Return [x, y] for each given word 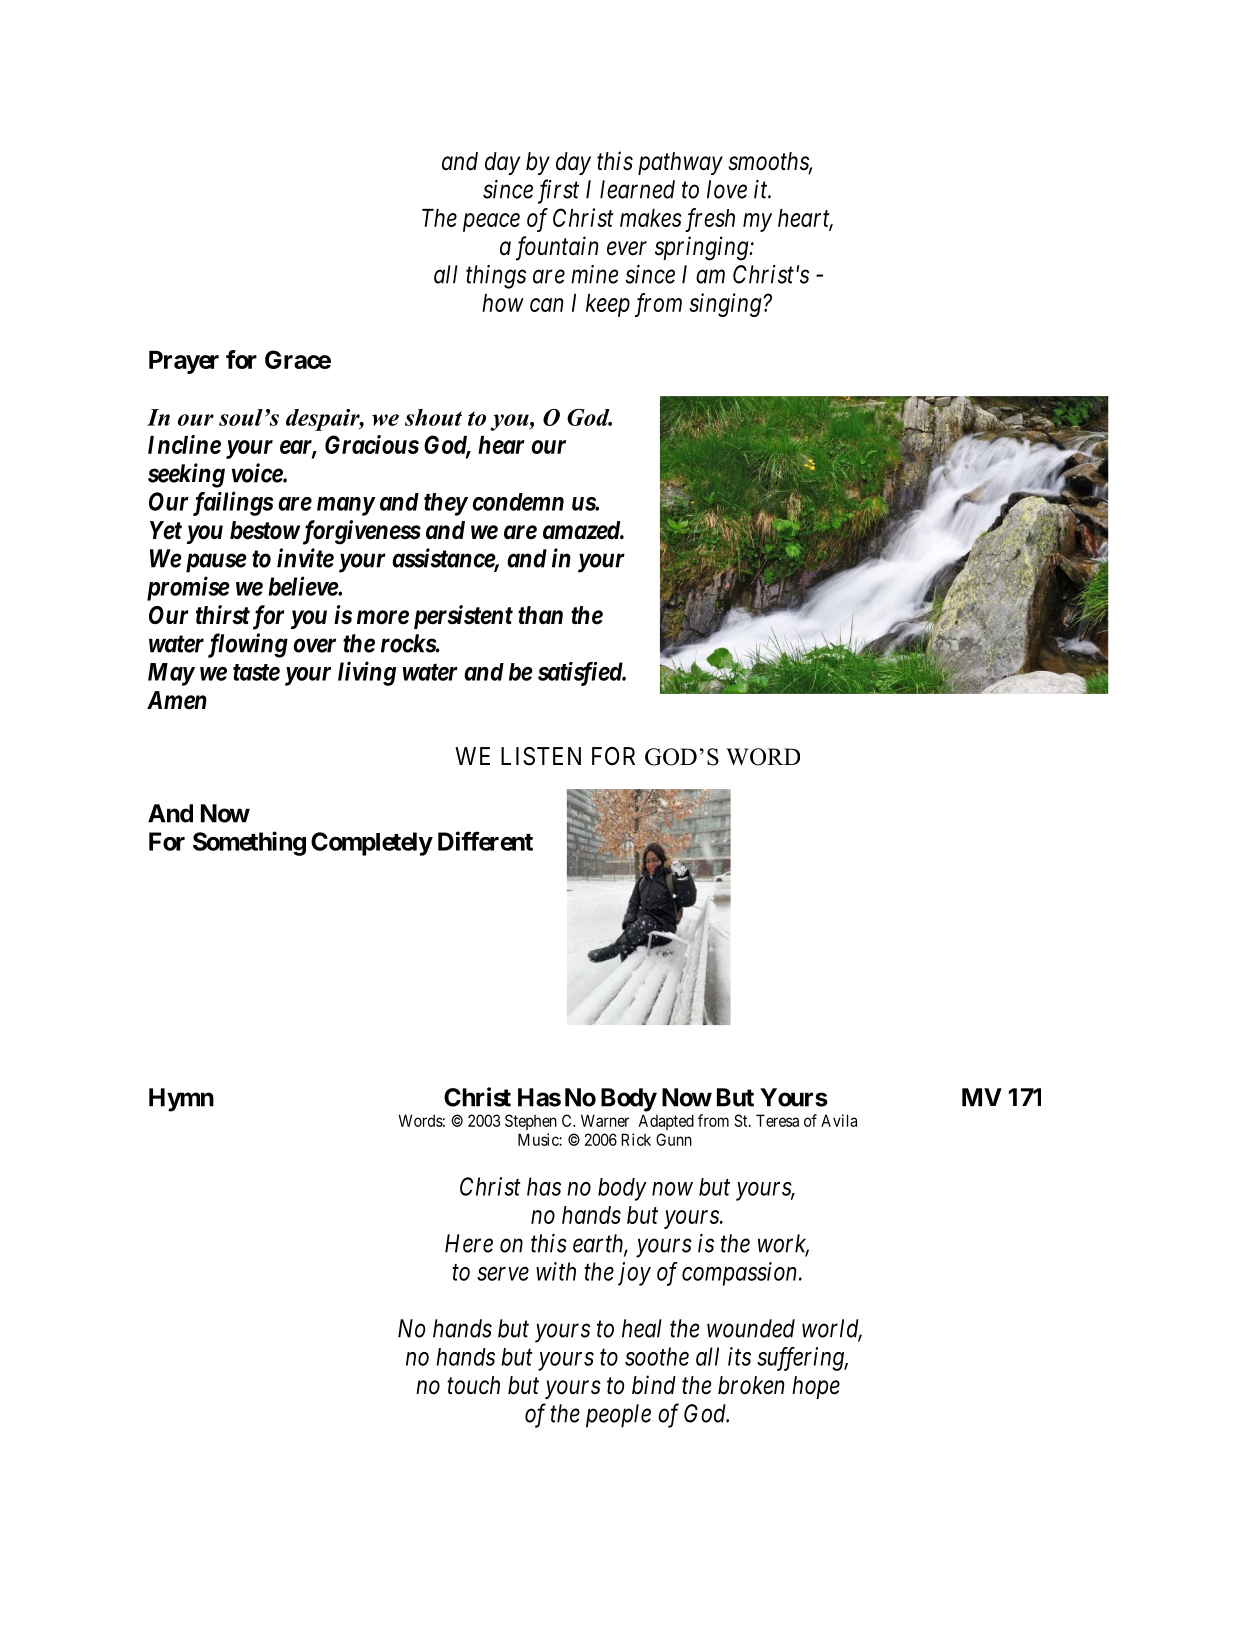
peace [491, 222]
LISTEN [541, 756]
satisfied [581, 674]
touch [473, 1385]
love [727, 189]
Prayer [184, 362]
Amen [177, 700]
